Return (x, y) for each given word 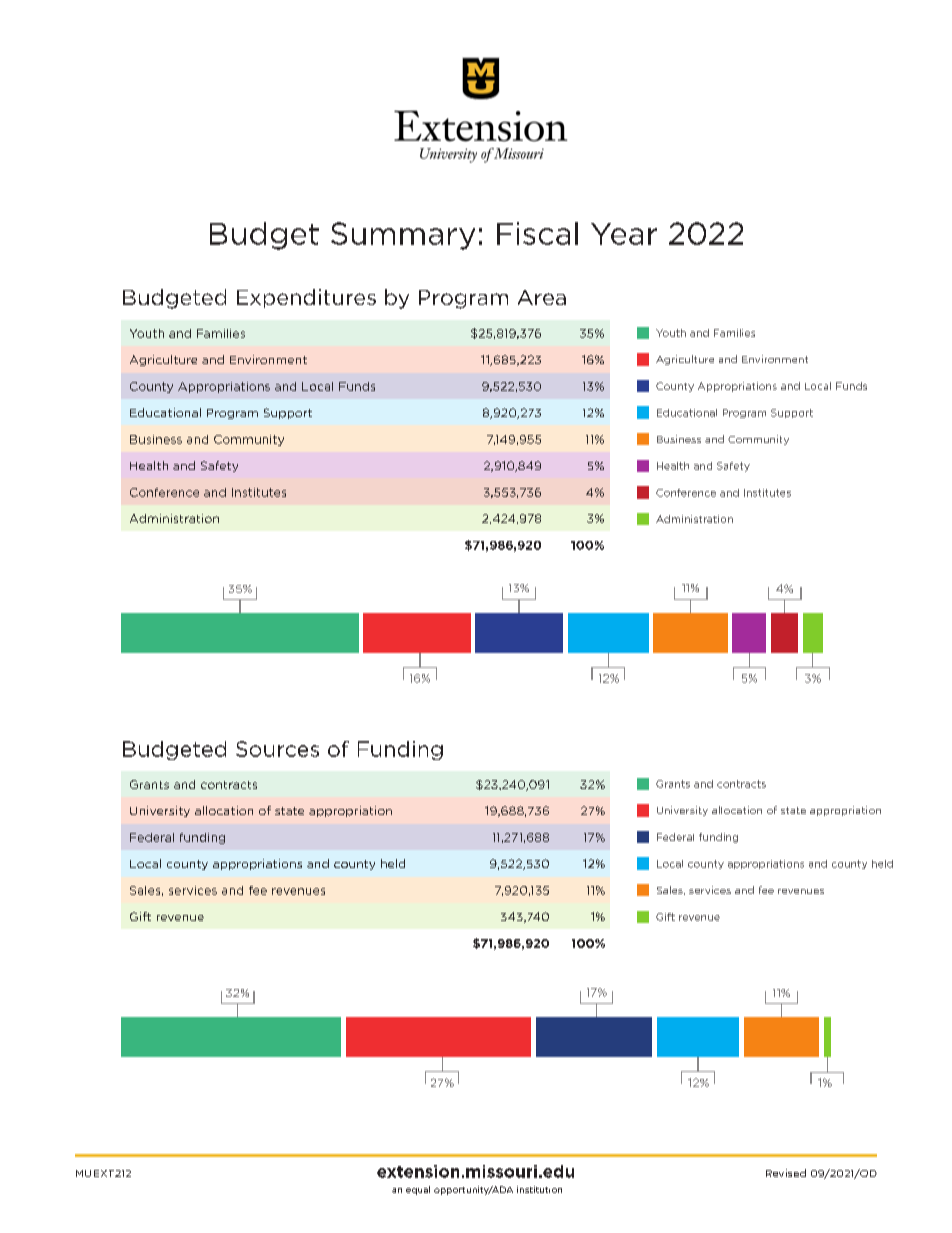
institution (539, 1189)
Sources (277, 749)
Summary (403, 236)
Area (542, 297)
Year (624, 234)
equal (418, 1190)
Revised (786, 1173)
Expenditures (306, 298)
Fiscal (537, 233)
